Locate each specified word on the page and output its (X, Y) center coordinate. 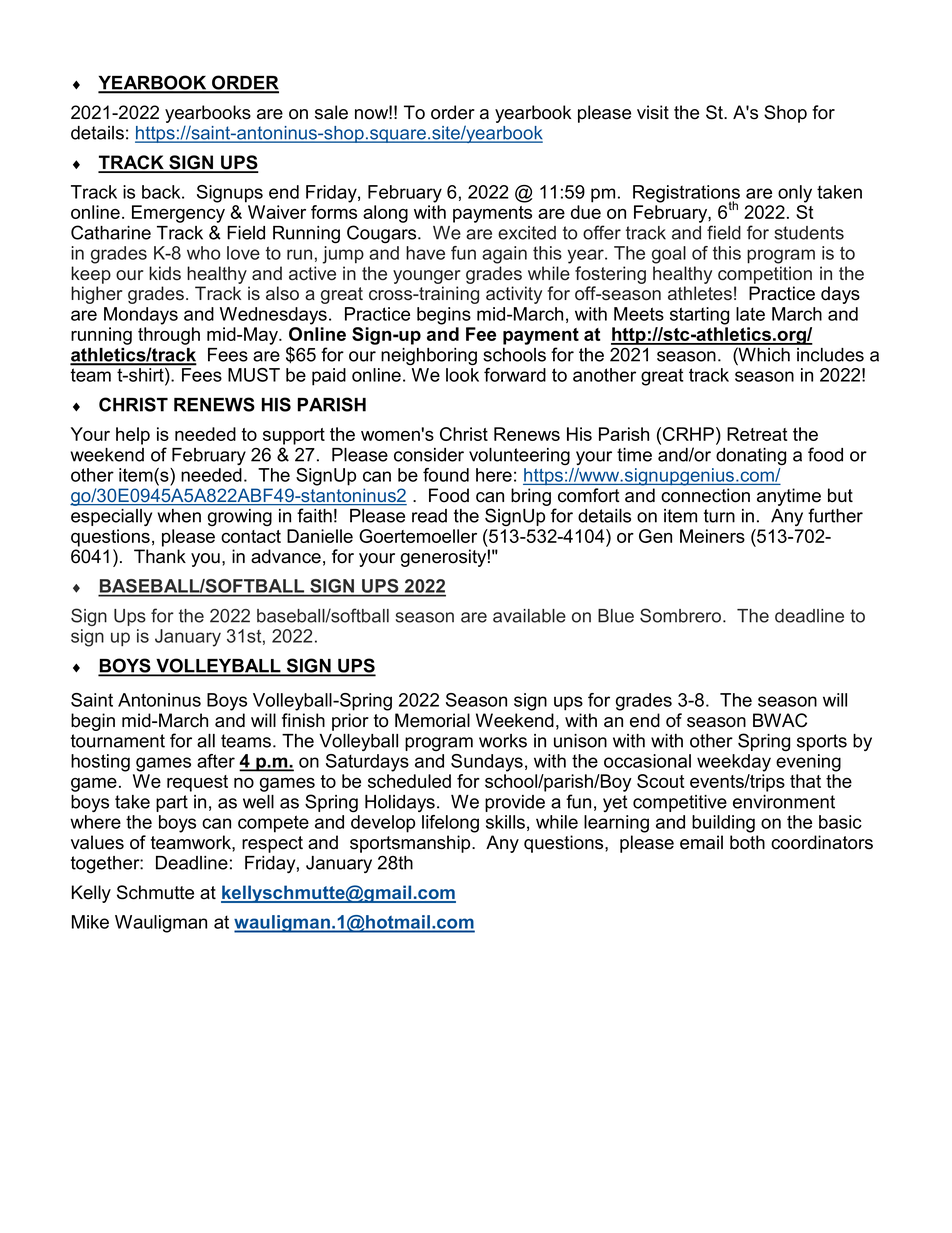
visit (653, 112)
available (529, 616)
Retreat (757, 434)
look (462, 375)
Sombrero (682, 615)
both (747, 842)
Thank (160, 556)
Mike (90, 922)
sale (331, 112)
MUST (254, 375)
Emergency (178, 214)
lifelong (450, 824)
